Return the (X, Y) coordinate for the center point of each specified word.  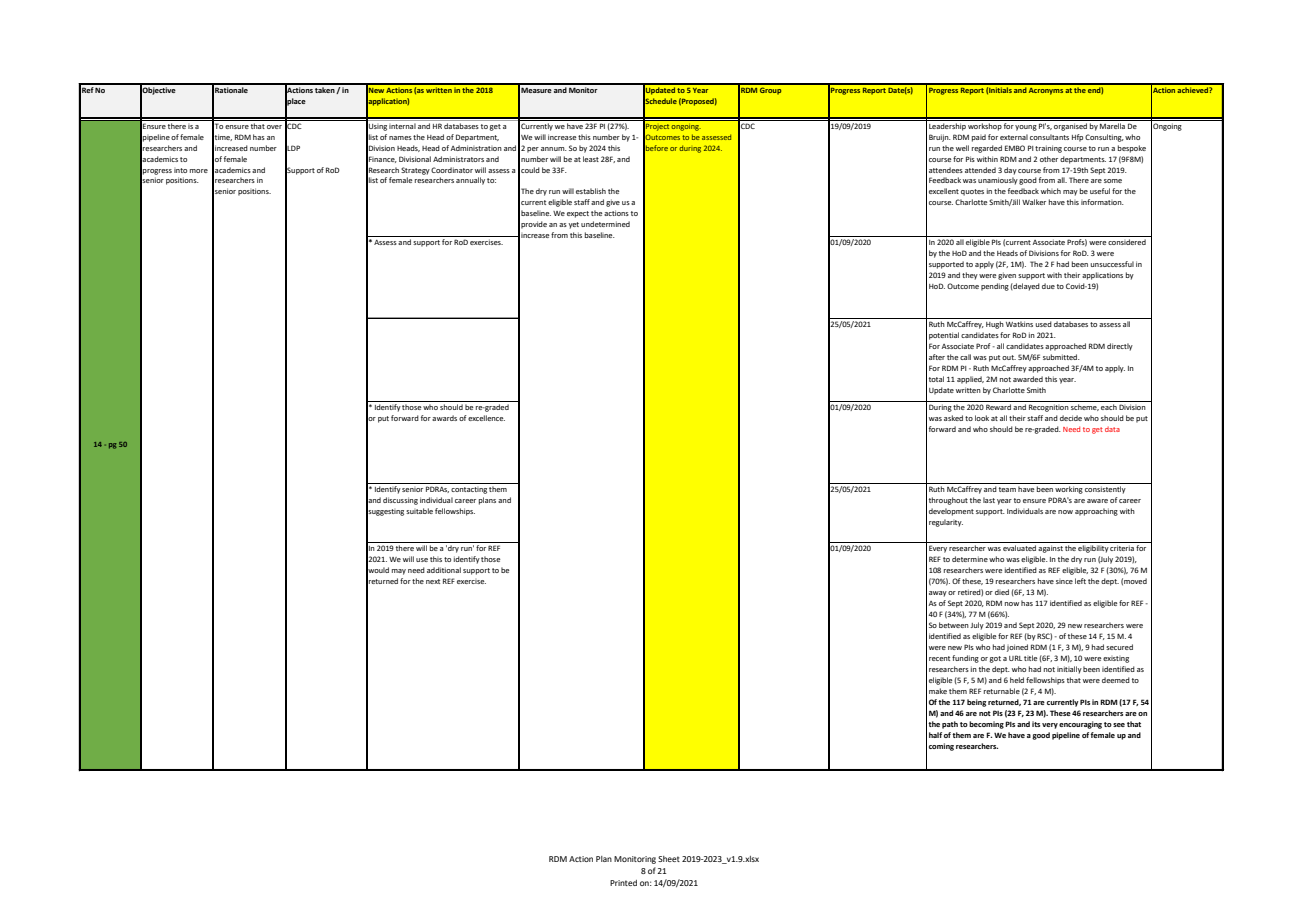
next (433, 581)
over (274, 127)
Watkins (1019, 324)
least (591, 159)
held (1017, 680)
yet (574, 225)
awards (444, 418)
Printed (623, 883)
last (989, 500)
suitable (419, 511)
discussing (400, 501)
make (938, 691)
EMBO (1015, 148)
